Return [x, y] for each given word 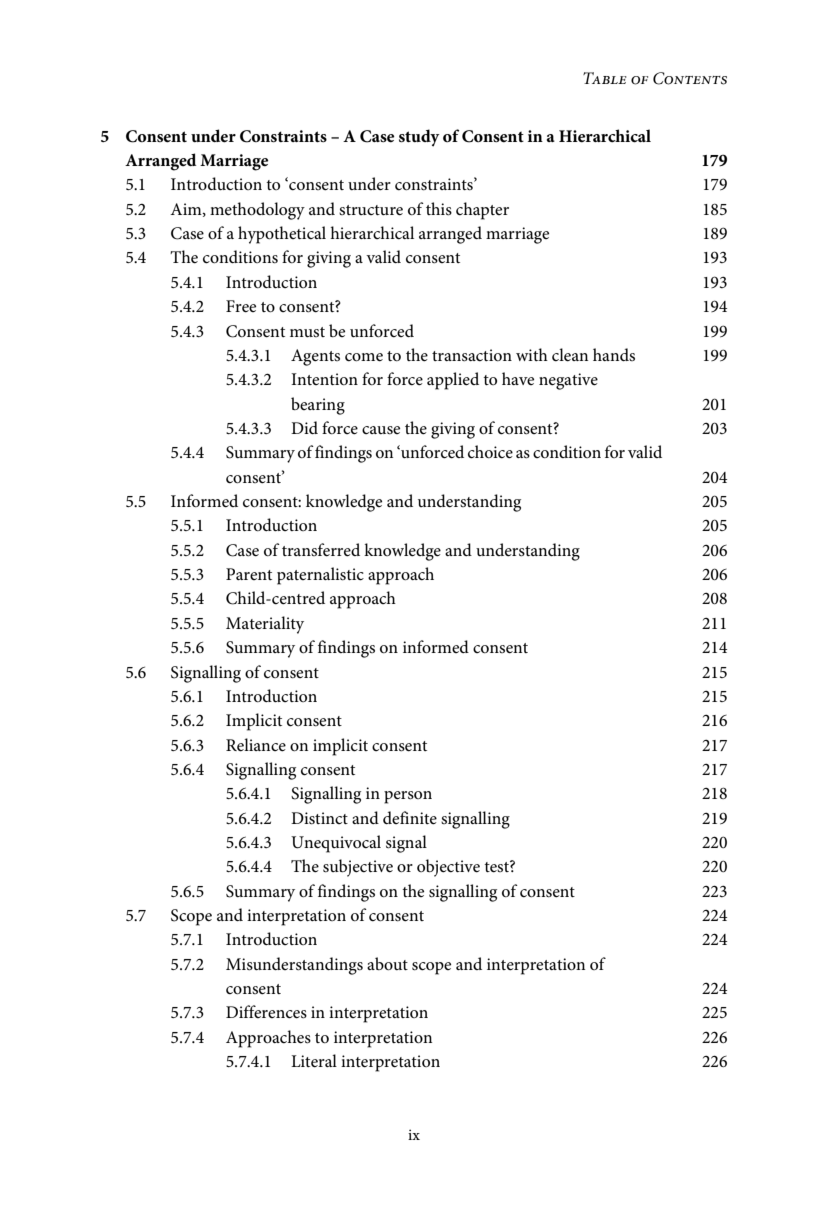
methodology [257, 211]
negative [568, 381]
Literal [314, 1061]
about [387, 964]
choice [490, 452]
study [419, 138]
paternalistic [320, 576]
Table [605, 78]
